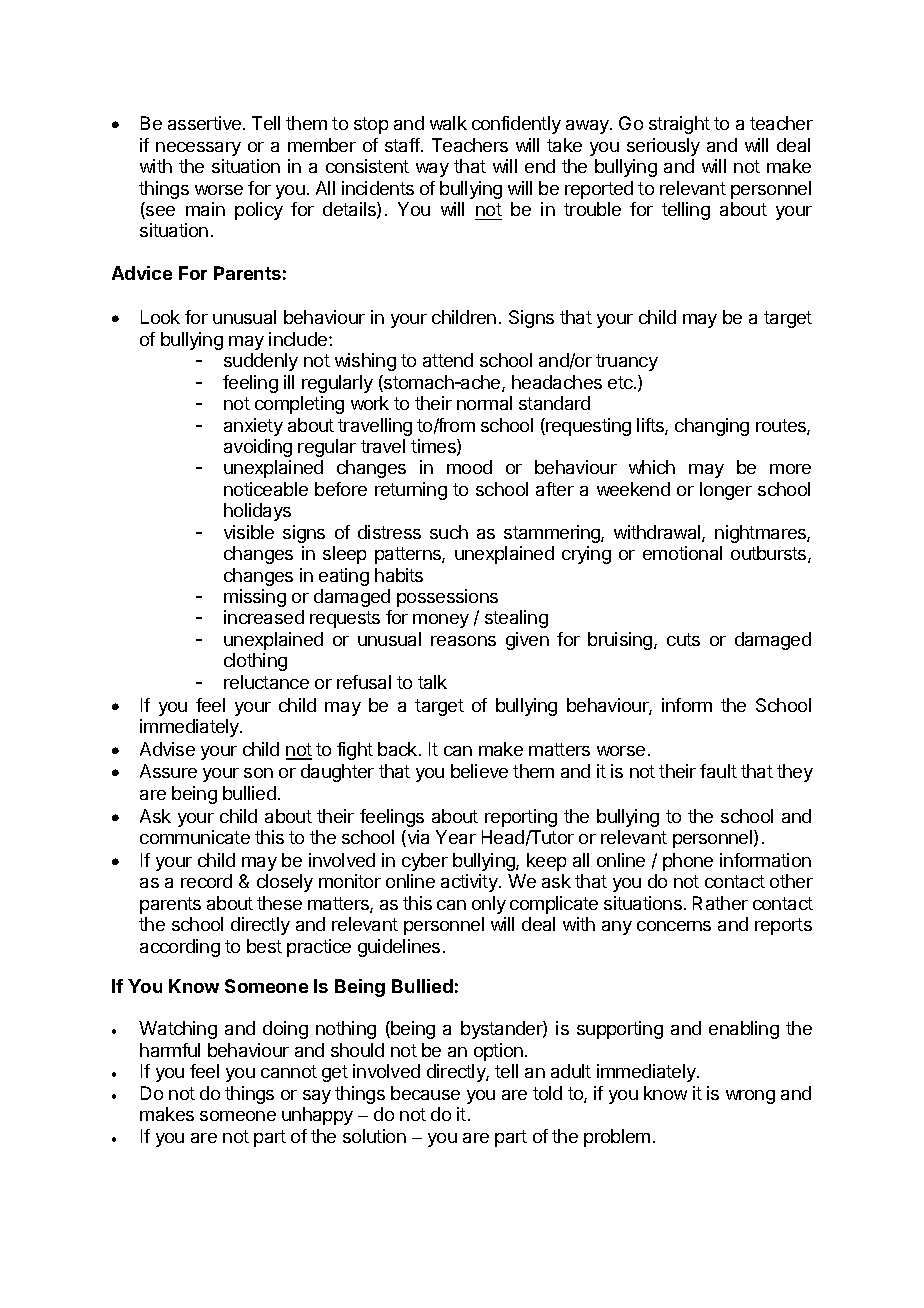  What do you see at coordinates (750, 1097) in the page?
I see `wrong` at bounding box center [750, 1097].
